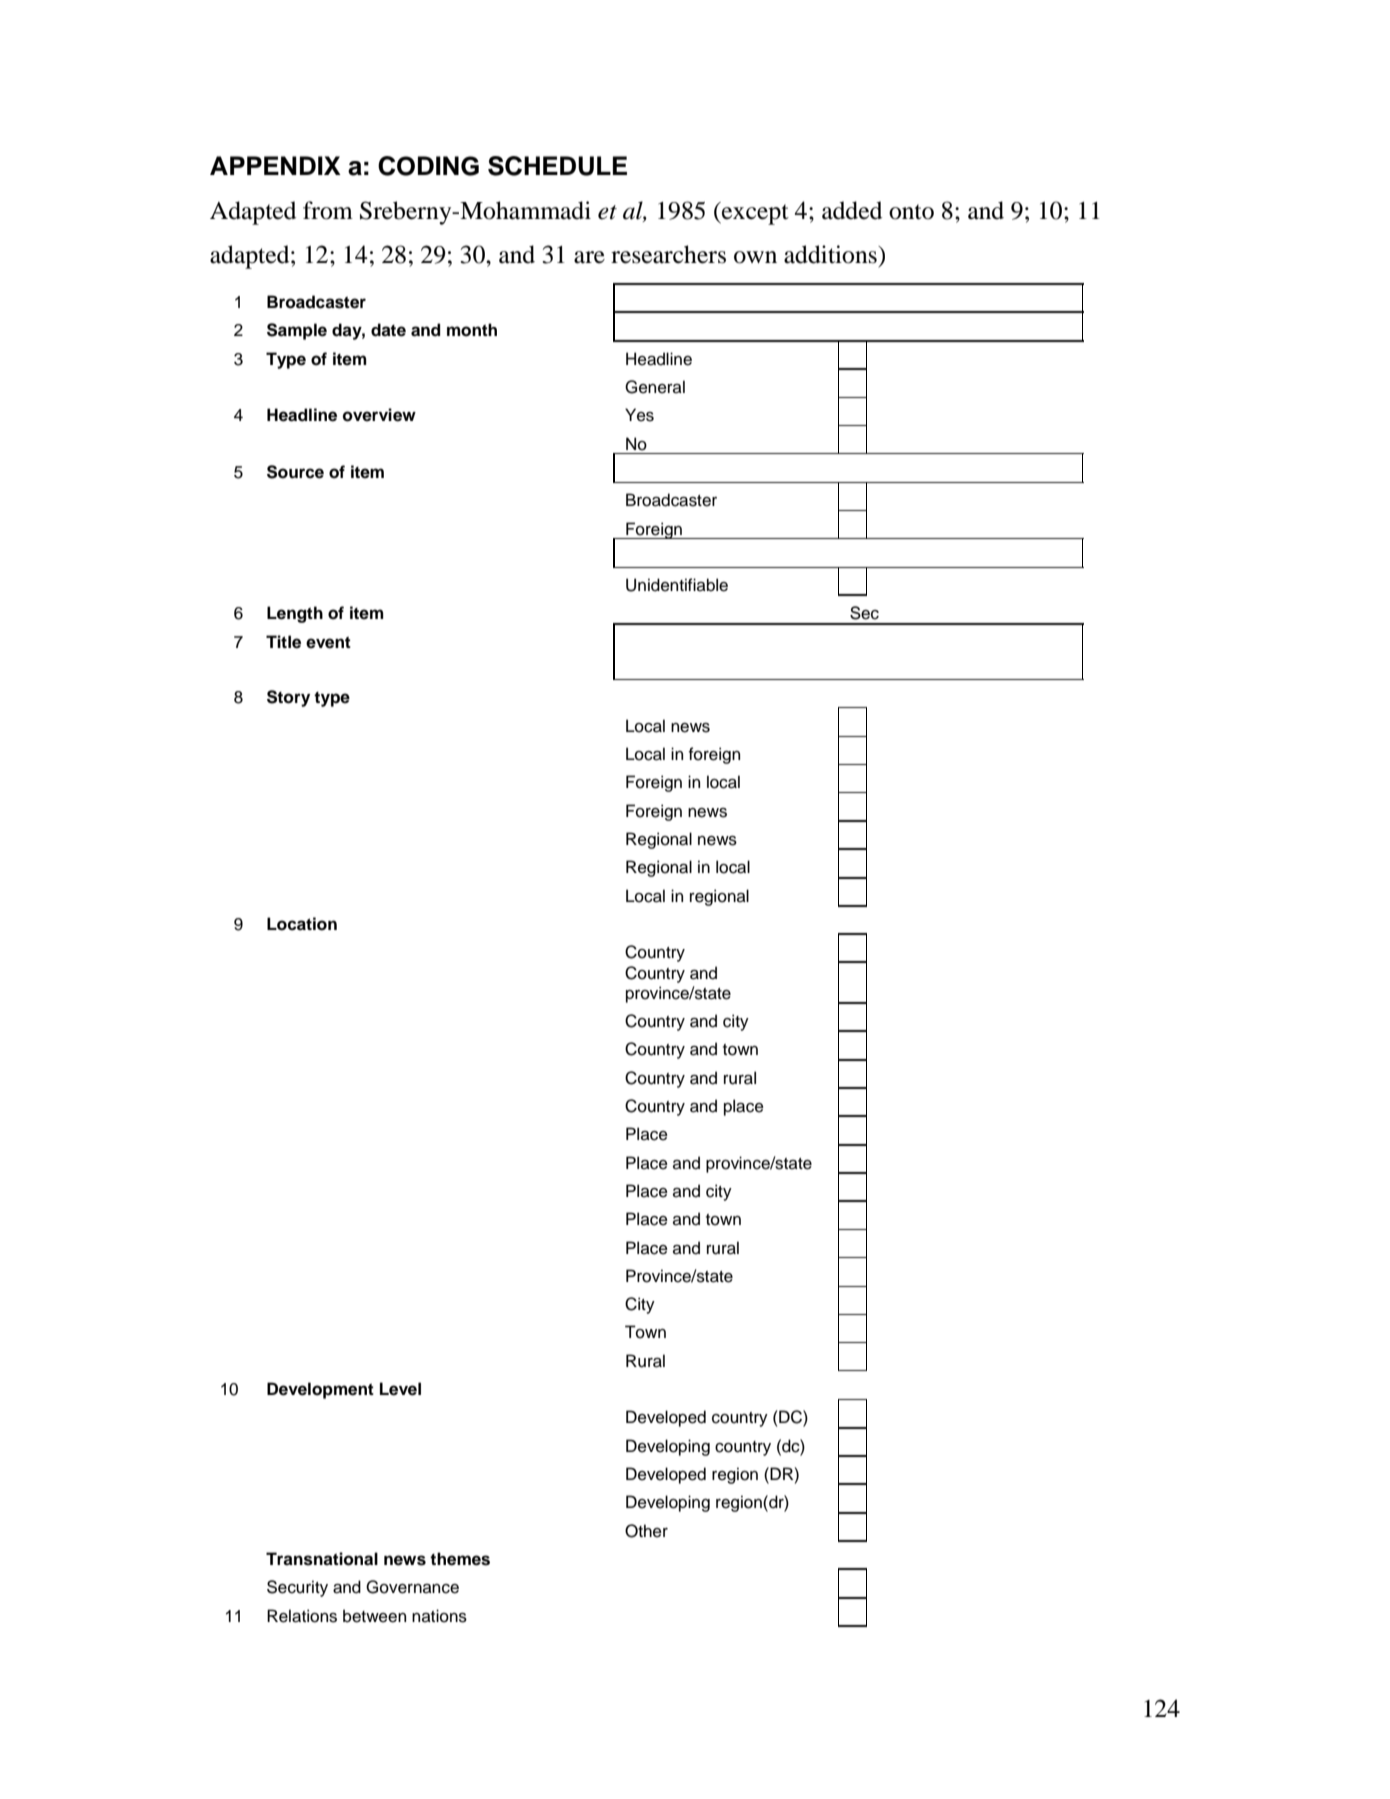  What do you see at coordinates (589, 257) in the document?
I see `are` at bounding box center [589, 257].
